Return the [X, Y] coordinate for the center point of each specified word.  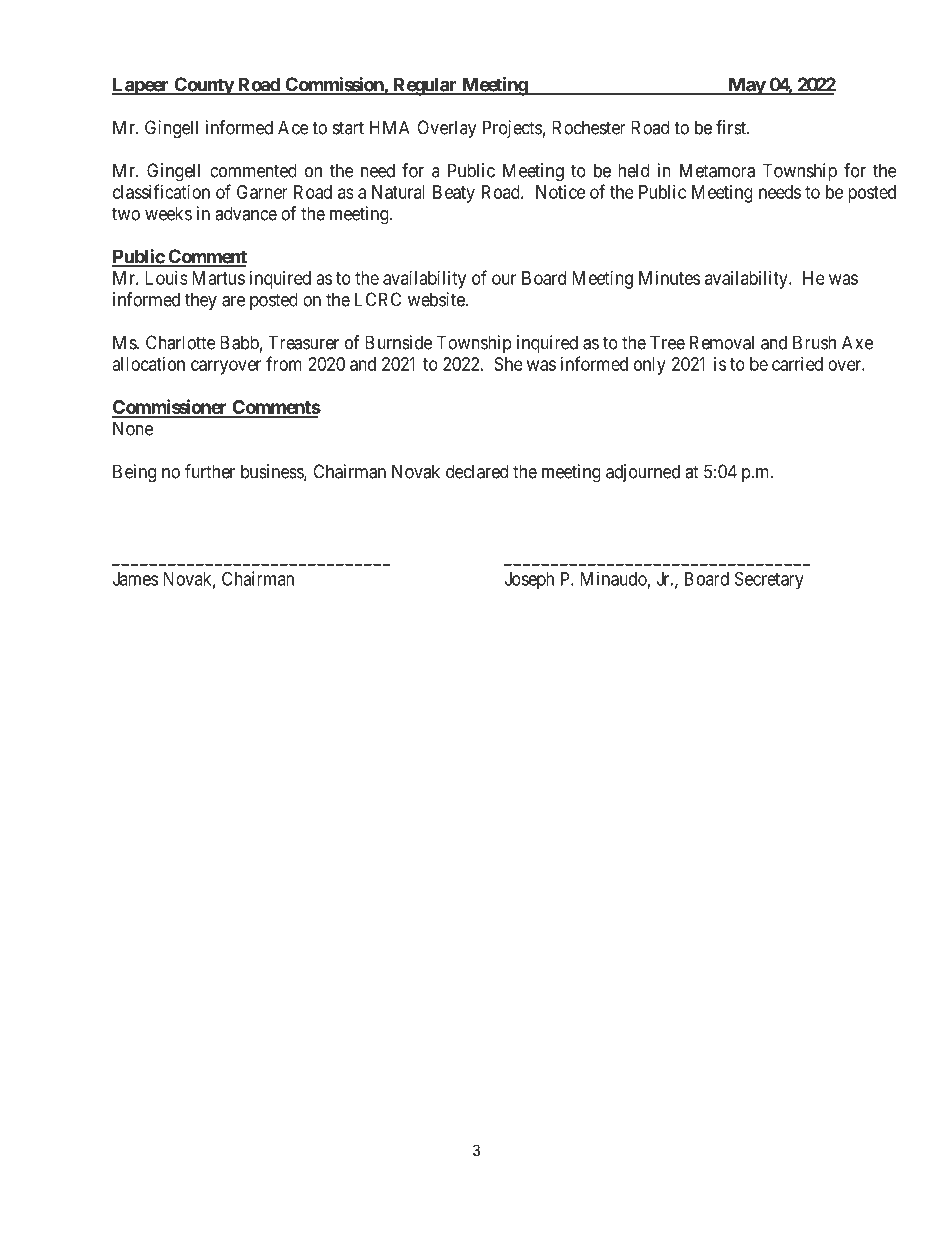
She [508, 364]
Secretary [769, 580]
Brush [814, 342]
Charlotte [181, 342]
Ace [293, 127]
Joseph [529, 581]
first [732, 127]
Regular [425, 86]
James [135, 579]
